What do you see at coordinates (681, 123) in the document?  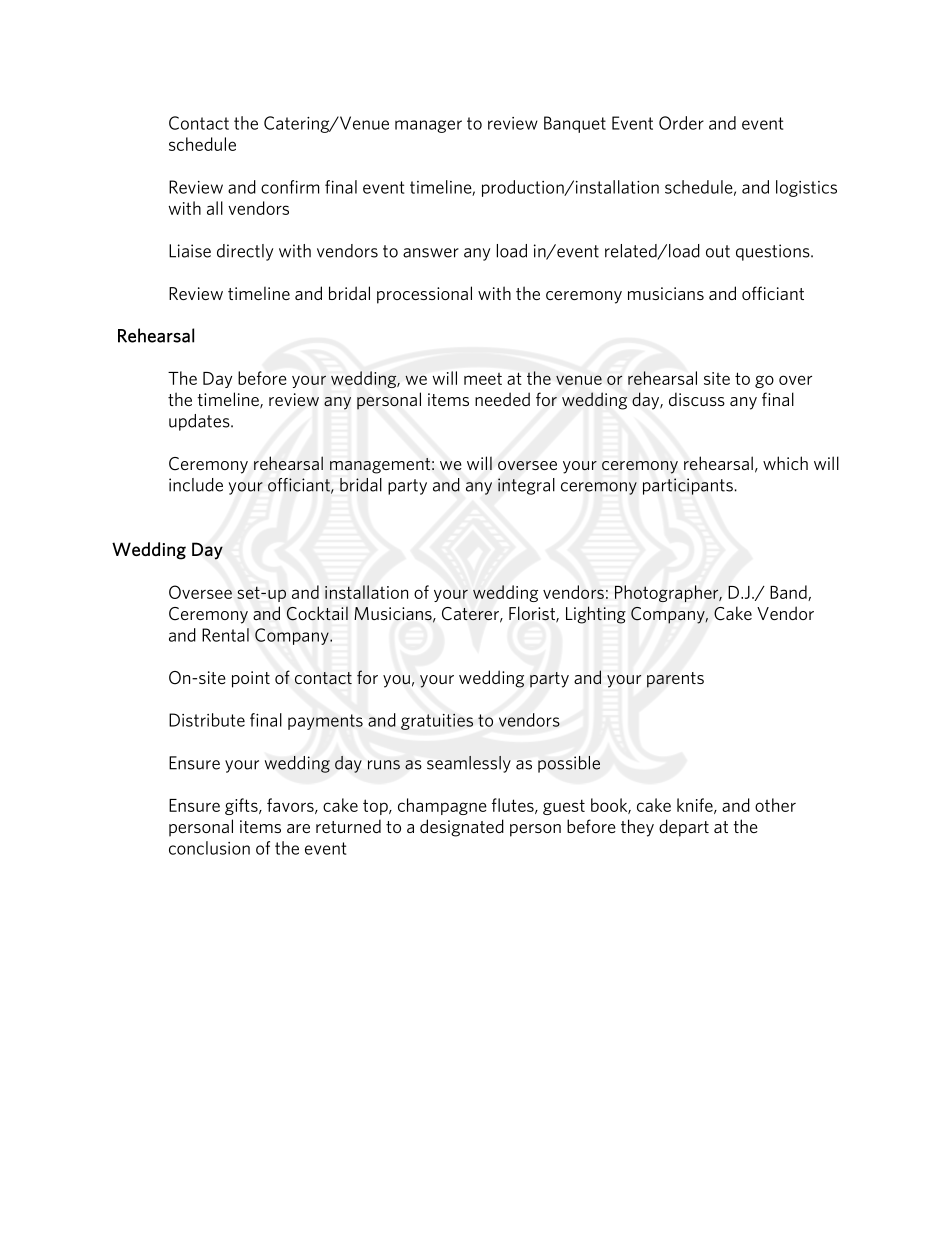 I see `Order` at bounding box center [681, 123].
